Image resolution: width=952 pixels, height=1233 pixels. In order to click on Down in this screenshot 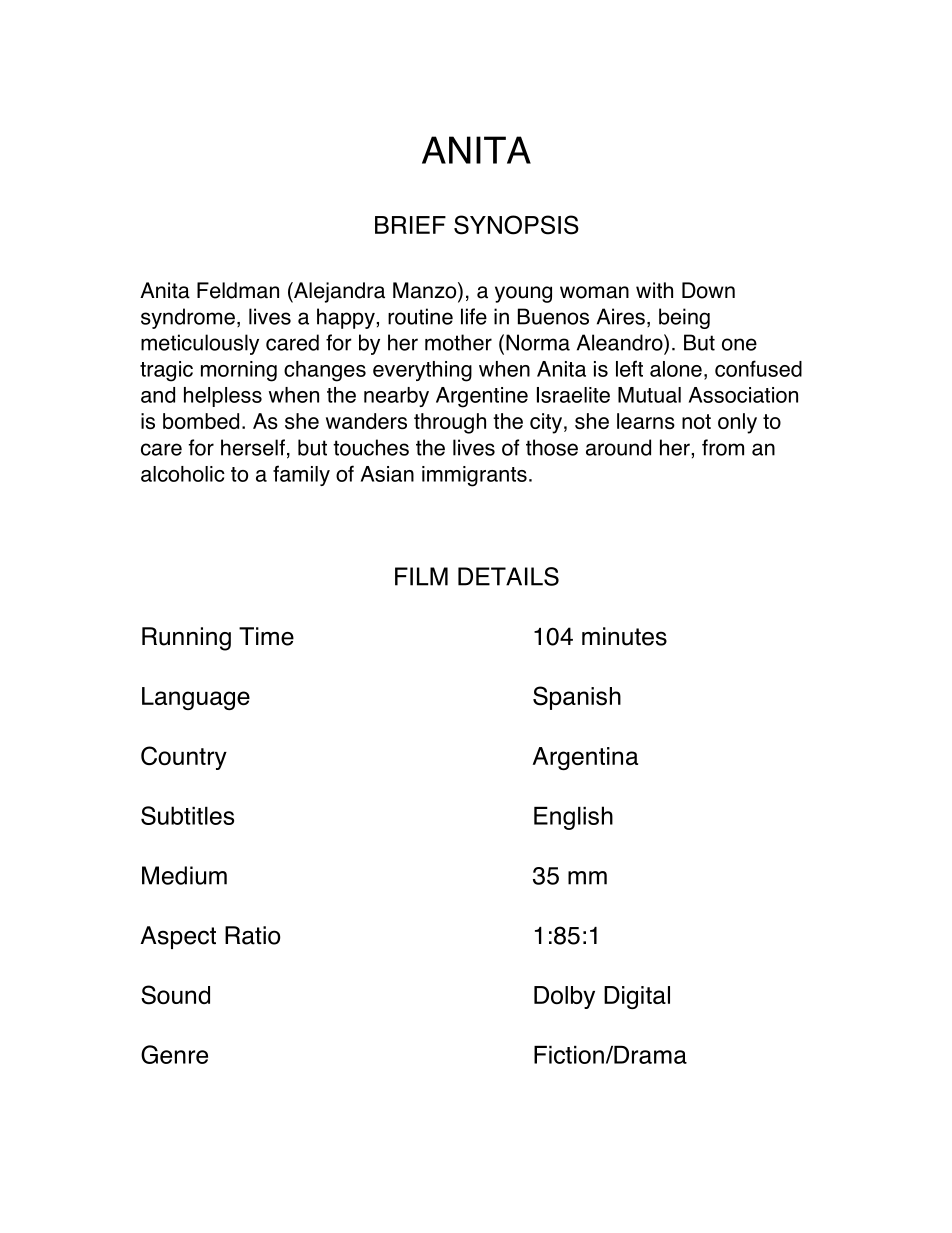, I will do `click(708, 290)`.
